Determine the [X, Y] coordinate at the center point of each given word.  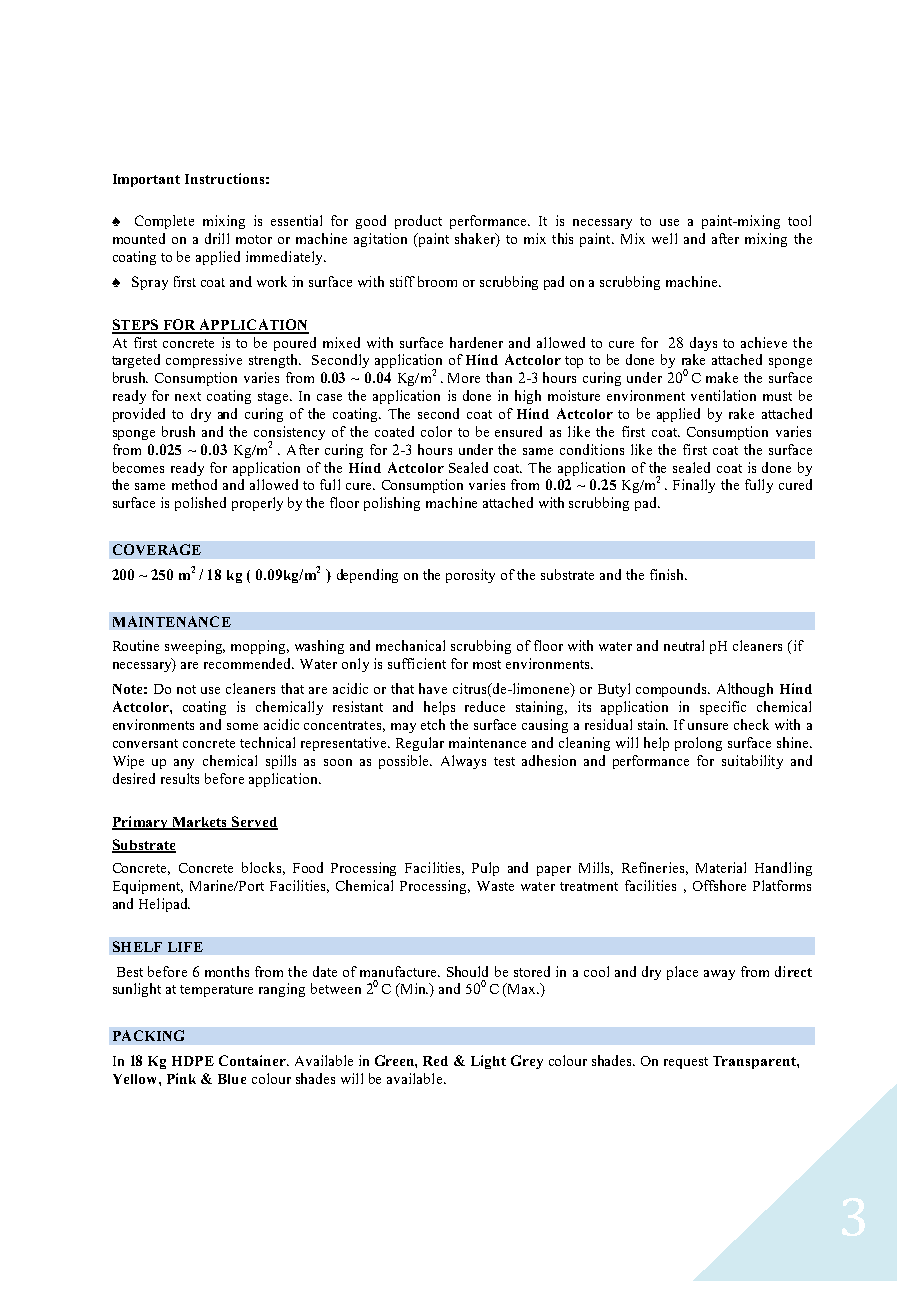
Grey [527, 1062]
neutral [684, 645]
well [664, 238]
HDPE [193, 1061]
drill [217, 238]
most [487, 664]
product [418, 222]
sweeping [195, 647]
